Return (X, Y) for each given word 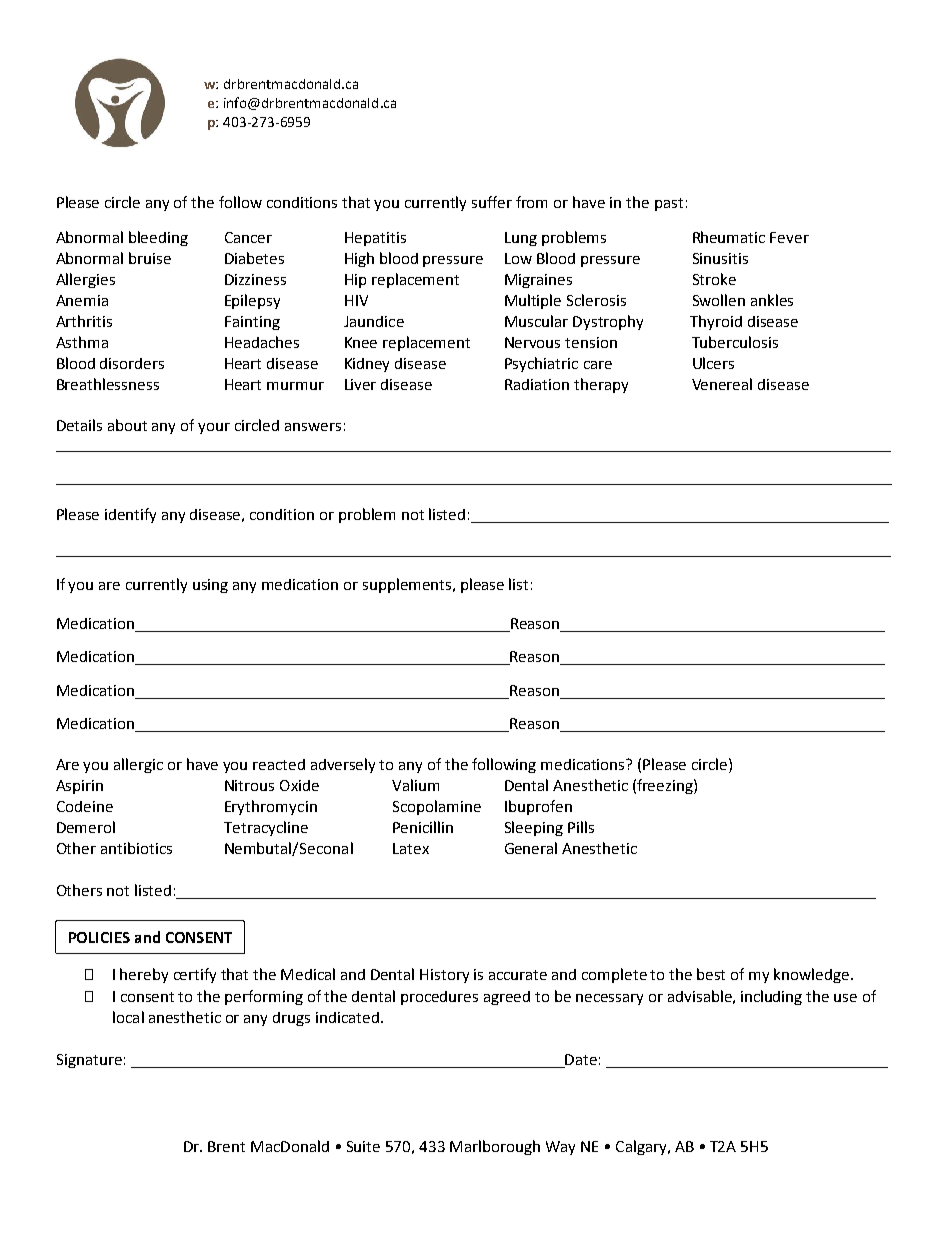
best (711, 974)
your (214, 428)
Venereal (722, 384)
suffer (492, 202)
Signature (89, 1061)
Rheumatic (729, 237)
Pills (581, 827)
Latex (411, 848)
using (210, 586)
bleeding (158, 238)
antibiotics (136, 848)
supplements (408, 585)
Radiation (537, 384)
